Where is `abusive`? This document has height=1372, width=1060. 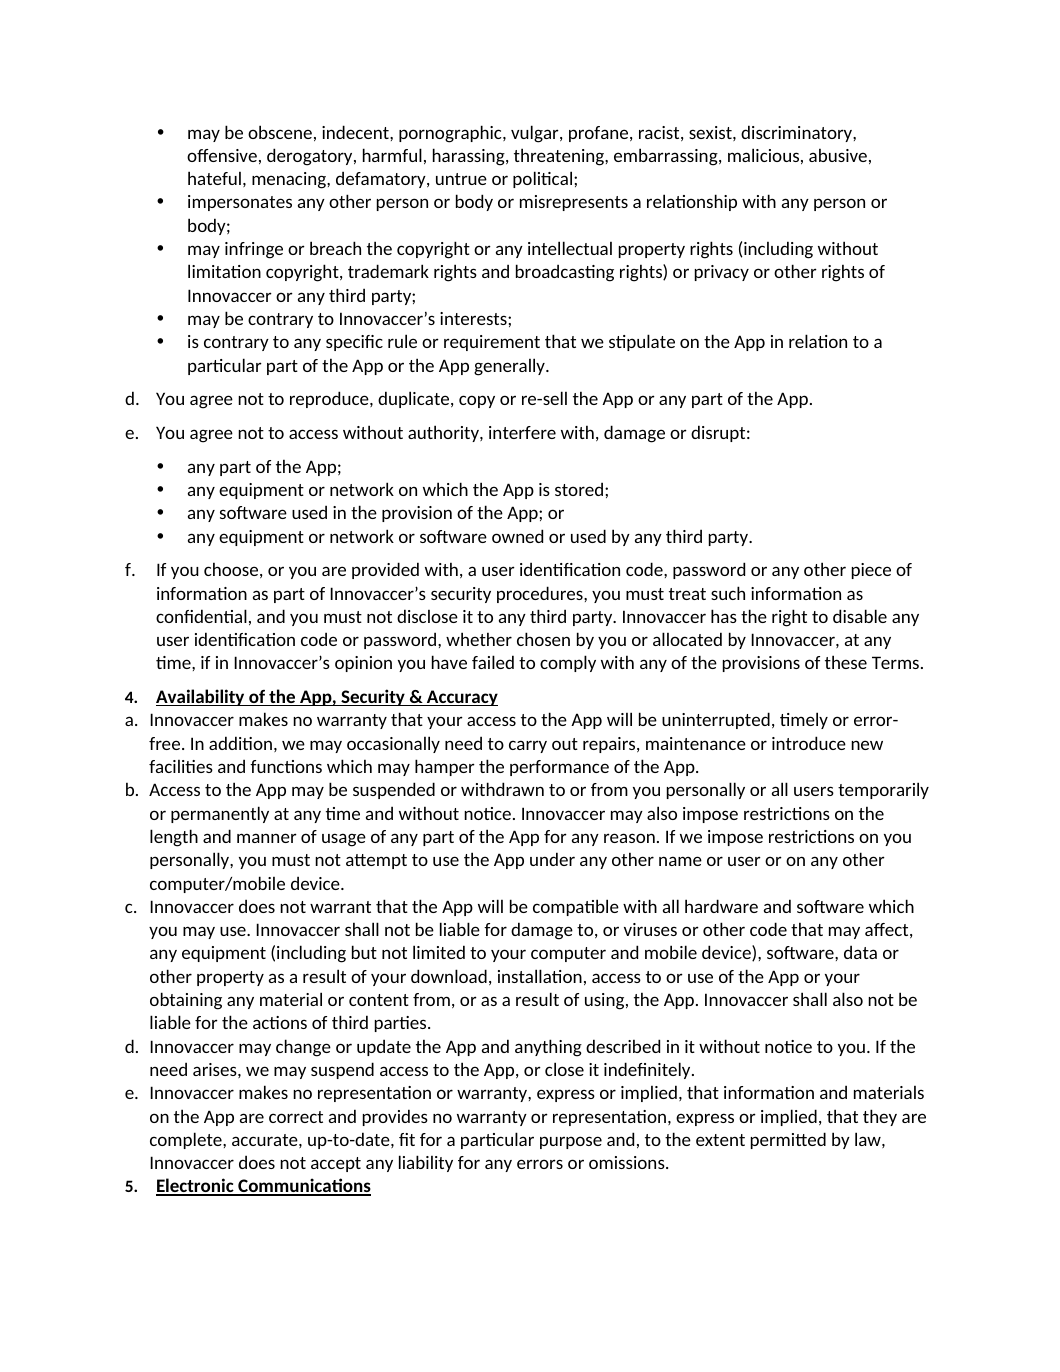 abusive is located at coordinates (838, 155).
